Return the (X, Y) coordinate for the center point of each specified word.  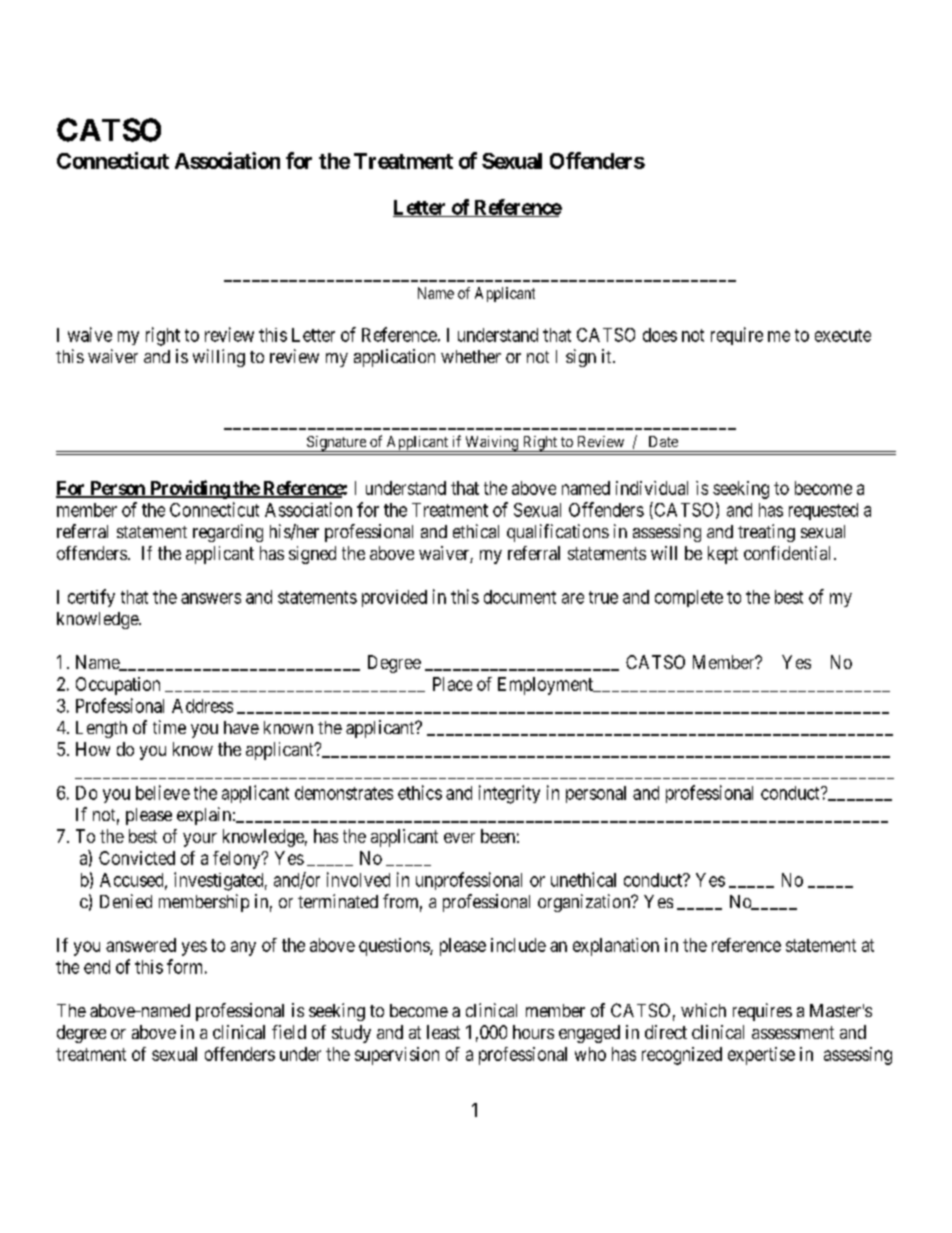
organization (585, 903)
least (443, 1032)
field (289, 1032)
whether (471, 356)
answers (211, 598)
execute (843, 335)
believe (163, 792)
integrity (509, 794)
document (520, 597)
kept (723, 555)
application (394, 358)
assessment (793, 1032)
